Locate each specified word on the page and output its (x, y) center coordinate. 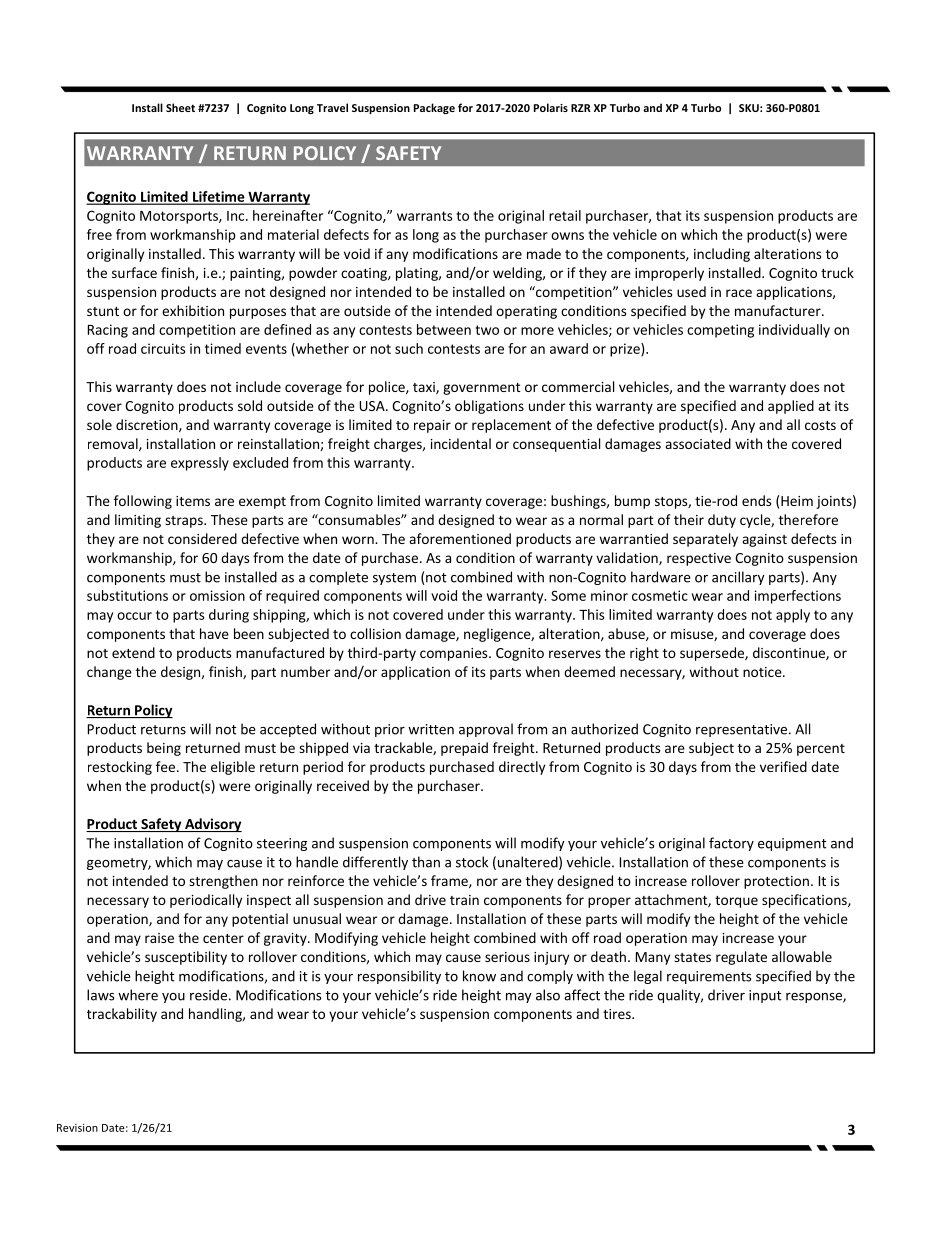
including (722, 255)
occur (134, 616)
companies (455, 654)
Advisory (212, 825)
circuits (163, 348)
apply (793, 616)
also (548, 995)
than (426, 862)
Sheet (180, 107)
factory (731, 844)
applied (791, 407)
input (765, 996)
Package (434, 108)
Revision (77, 1128)
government (482, 389)
